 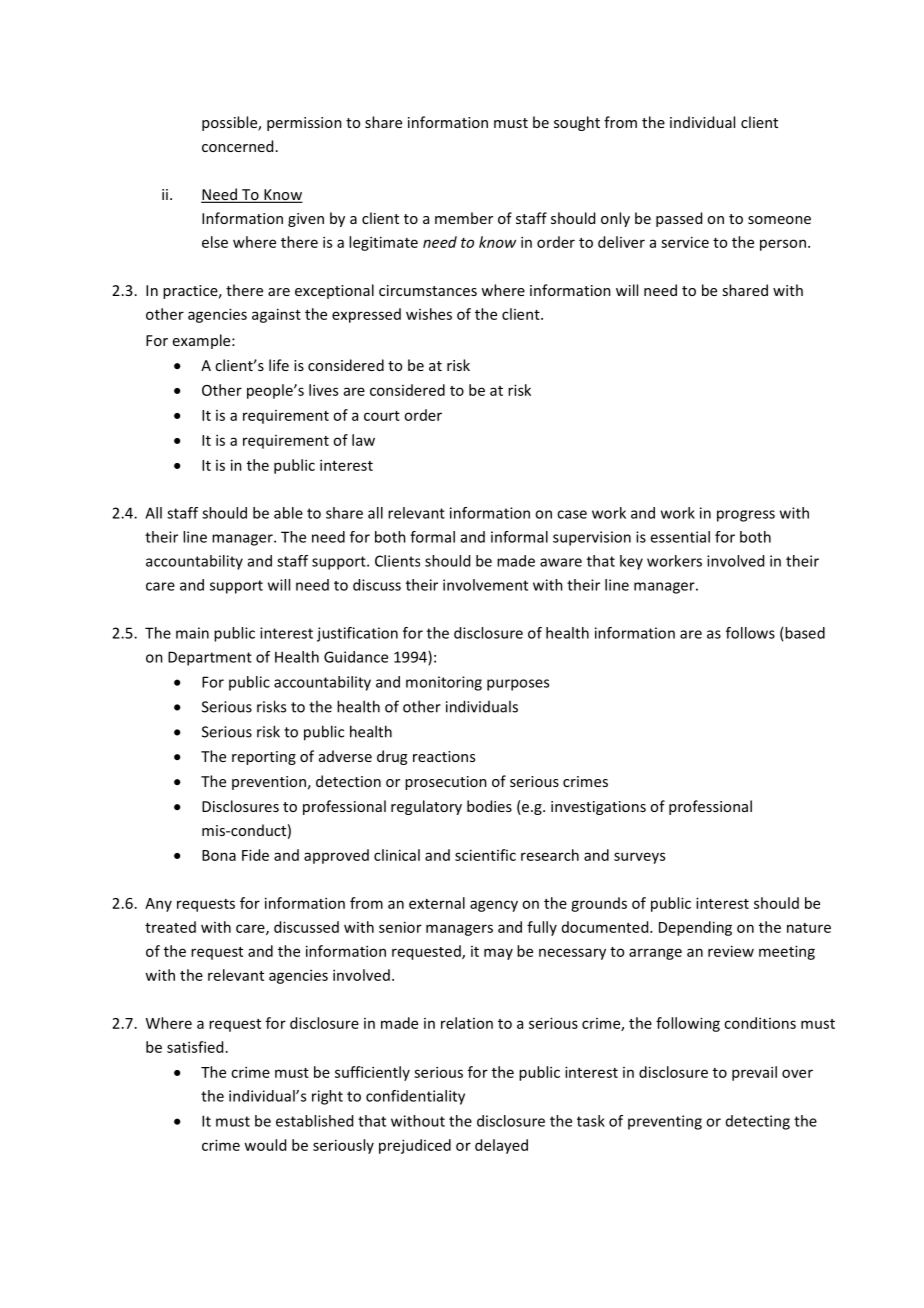 What do you see at coordinates (750, 633) in the screenshot?
I see `follows` at bounding box center [750, 633].
